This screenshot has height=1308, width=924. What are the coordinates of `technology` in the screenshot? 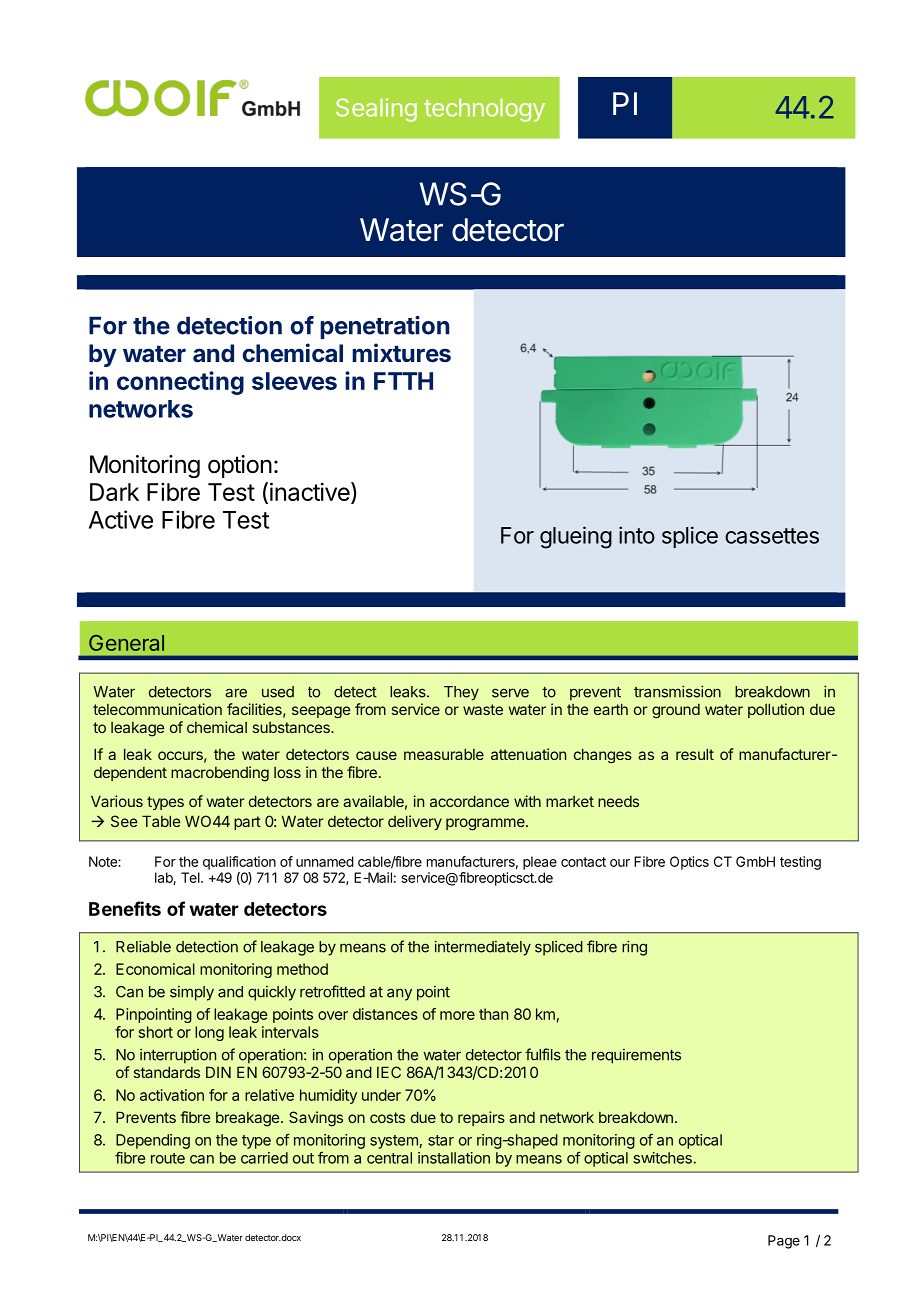 It's located at (484, 110).
